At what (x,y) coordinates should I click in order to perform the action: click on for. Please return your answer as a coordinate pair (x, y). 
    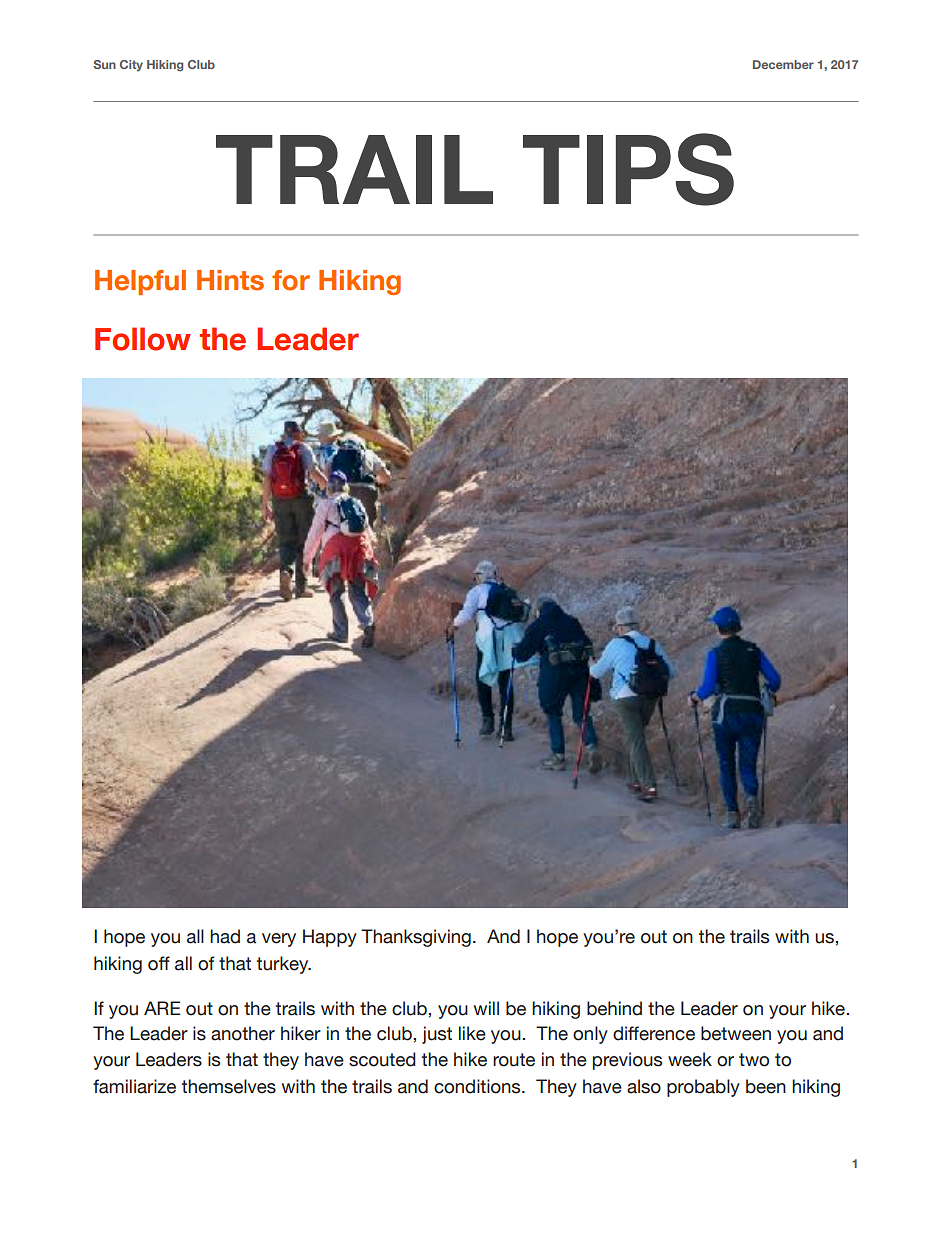
    Looking at the image, I should click on (291, 280).
